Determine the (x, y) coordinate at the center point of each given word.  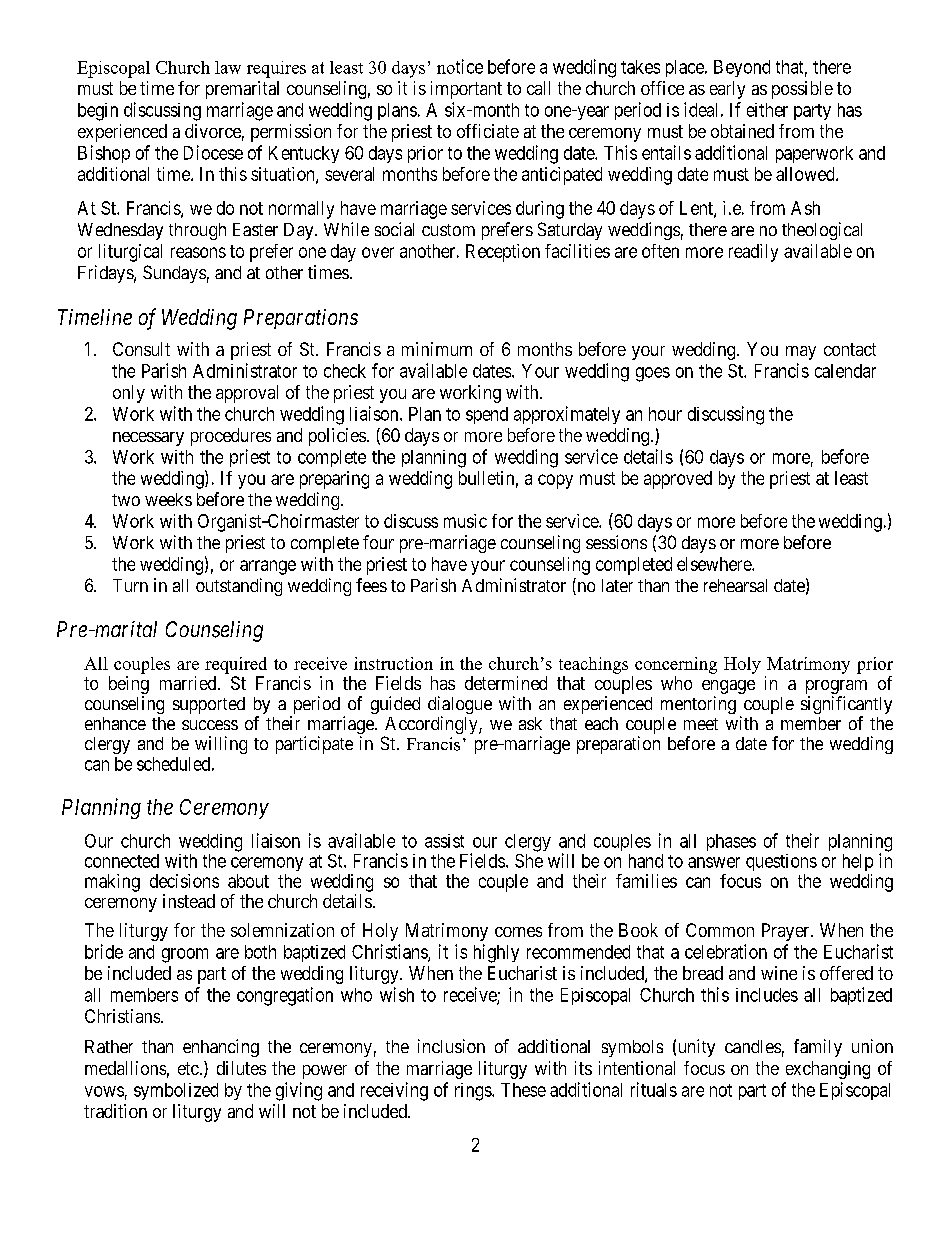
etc (188, 1068)
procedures (231, 437)
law (228, 67)
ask (530, 723)
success (210, 725)
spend (487, 415)
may (801, 353)
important (466, 90)
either (767, 110)
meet (701, 724)
